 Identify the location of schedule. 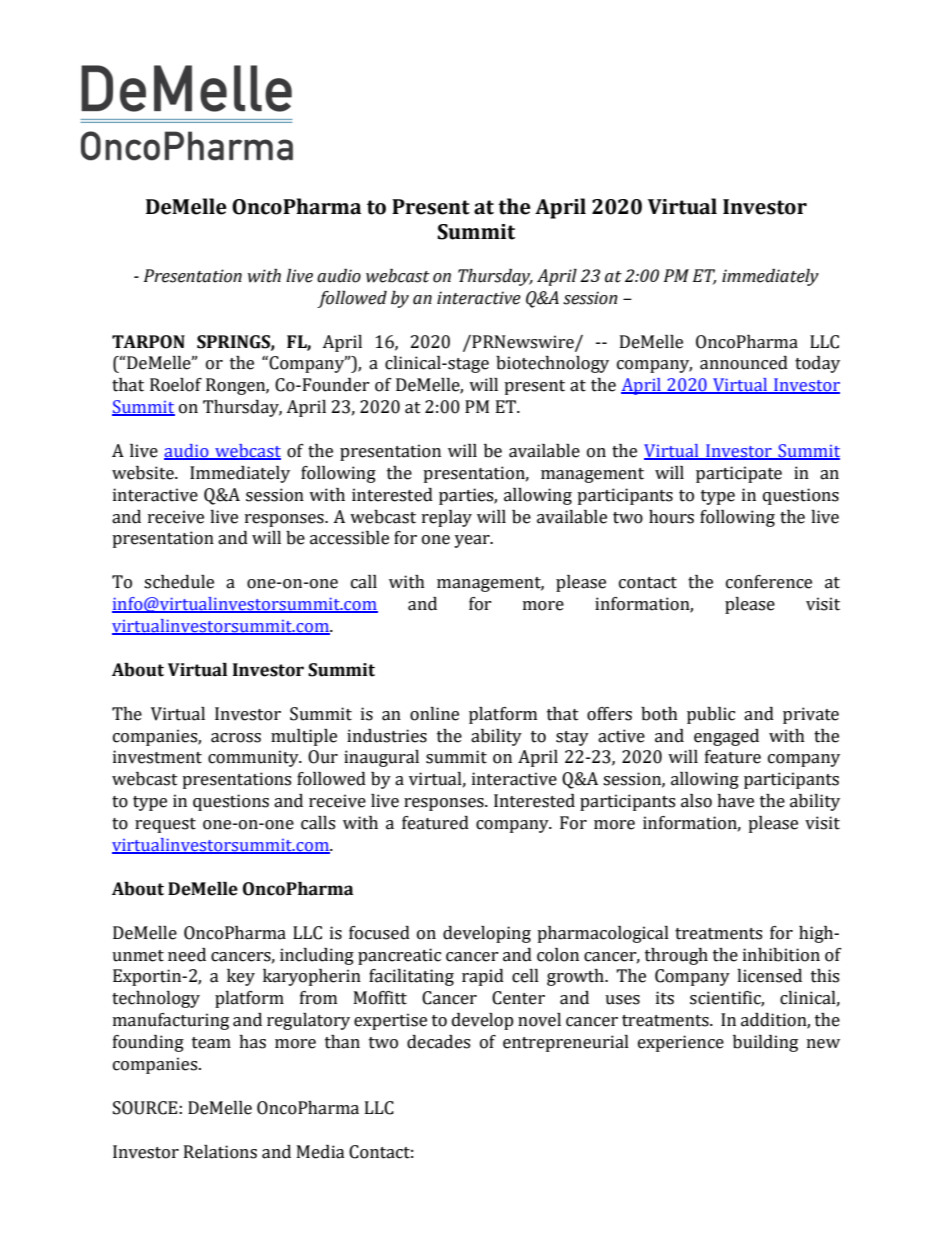
(179, 582).
